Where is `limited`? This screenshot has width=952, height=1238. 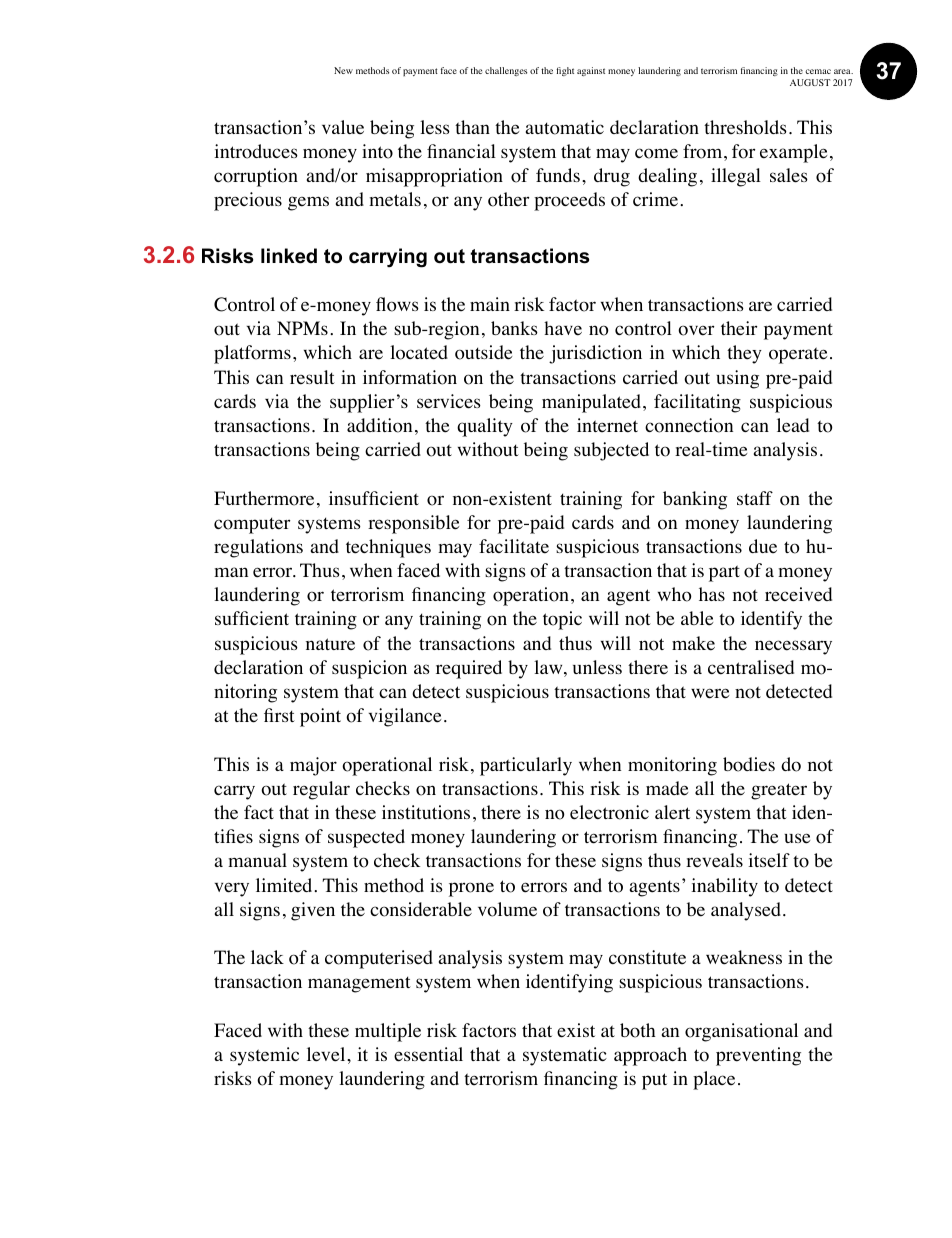
limited is located at coordinates (285, 885).
